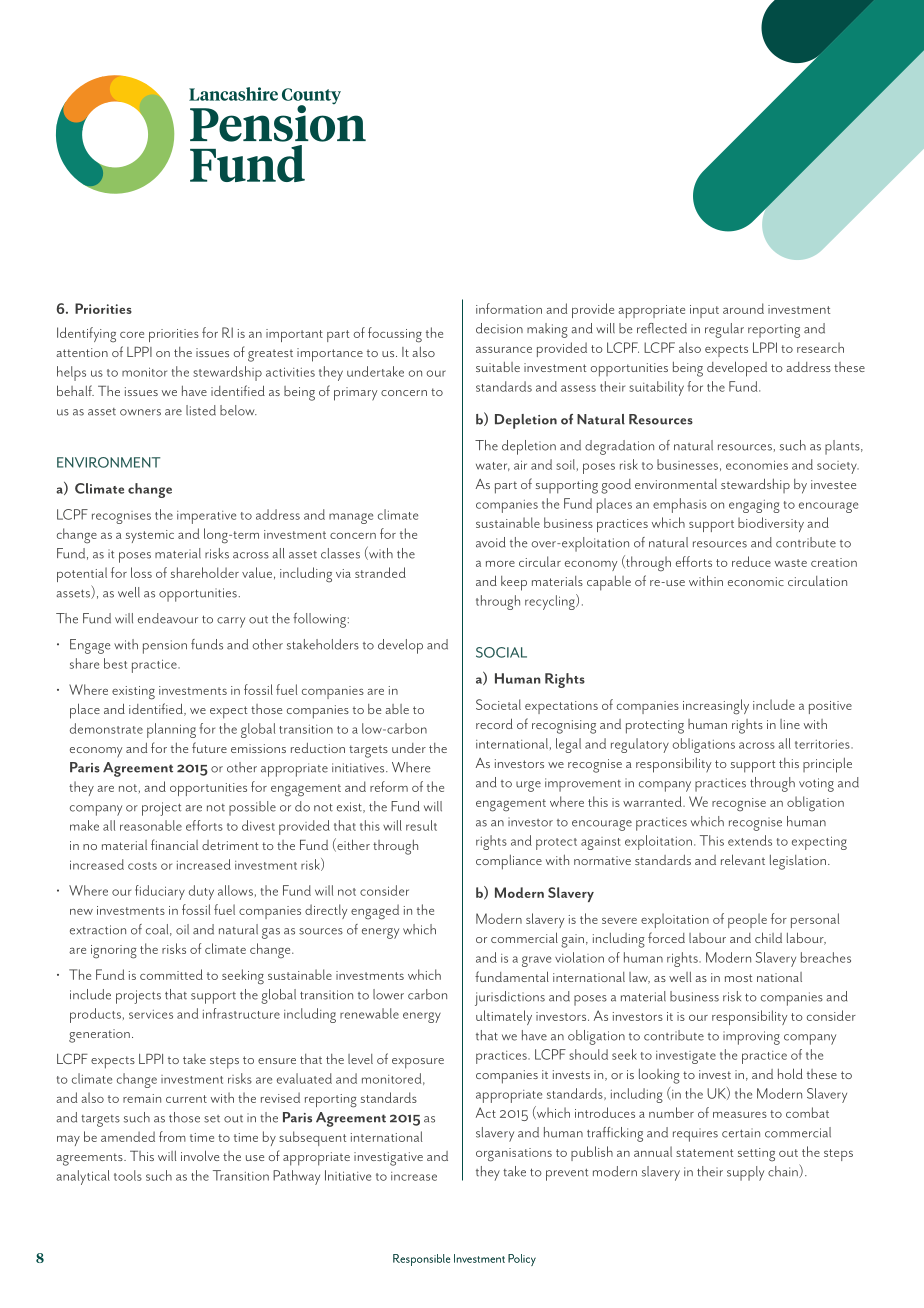  What do you see at coordinates (499, 328) in the screenshot?
I see `decision` at bounding box center [499, 328].
